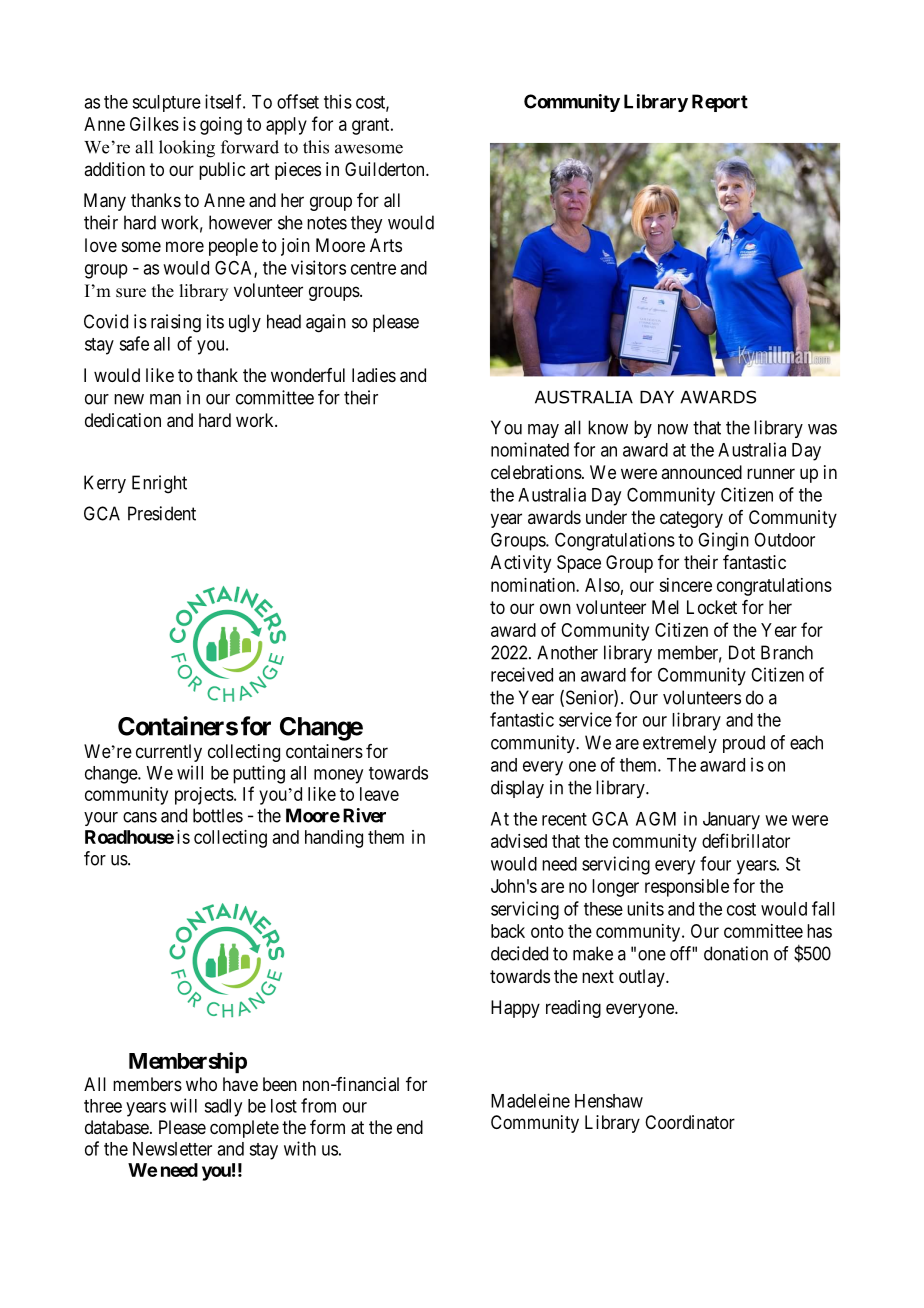 This screenshot has height=1308, width=924. I want to click on looking, so click(187, 149).
